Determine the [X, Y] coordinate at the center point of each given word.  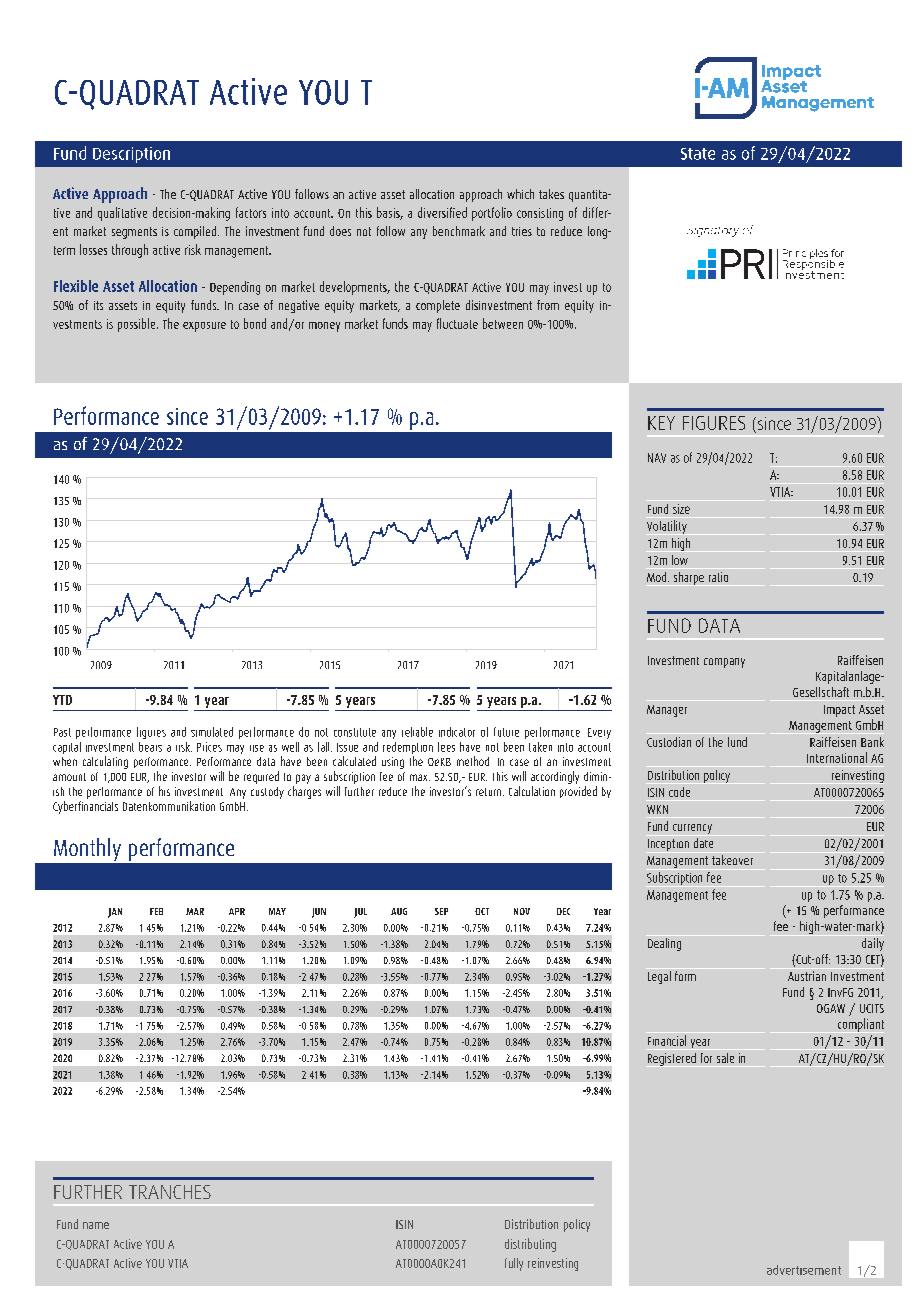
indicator [457, 732]
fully [514, 1264]
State [698, 154]
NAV [657, 458]
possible [138, 325]
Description [131, 155]
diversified [442, 212]
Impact [839, 711]
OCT [482, 911]
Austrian [807, 976]
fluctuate [457, 323]
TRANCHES [170, 1192]
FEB [156, 911]
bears [150, 747]
